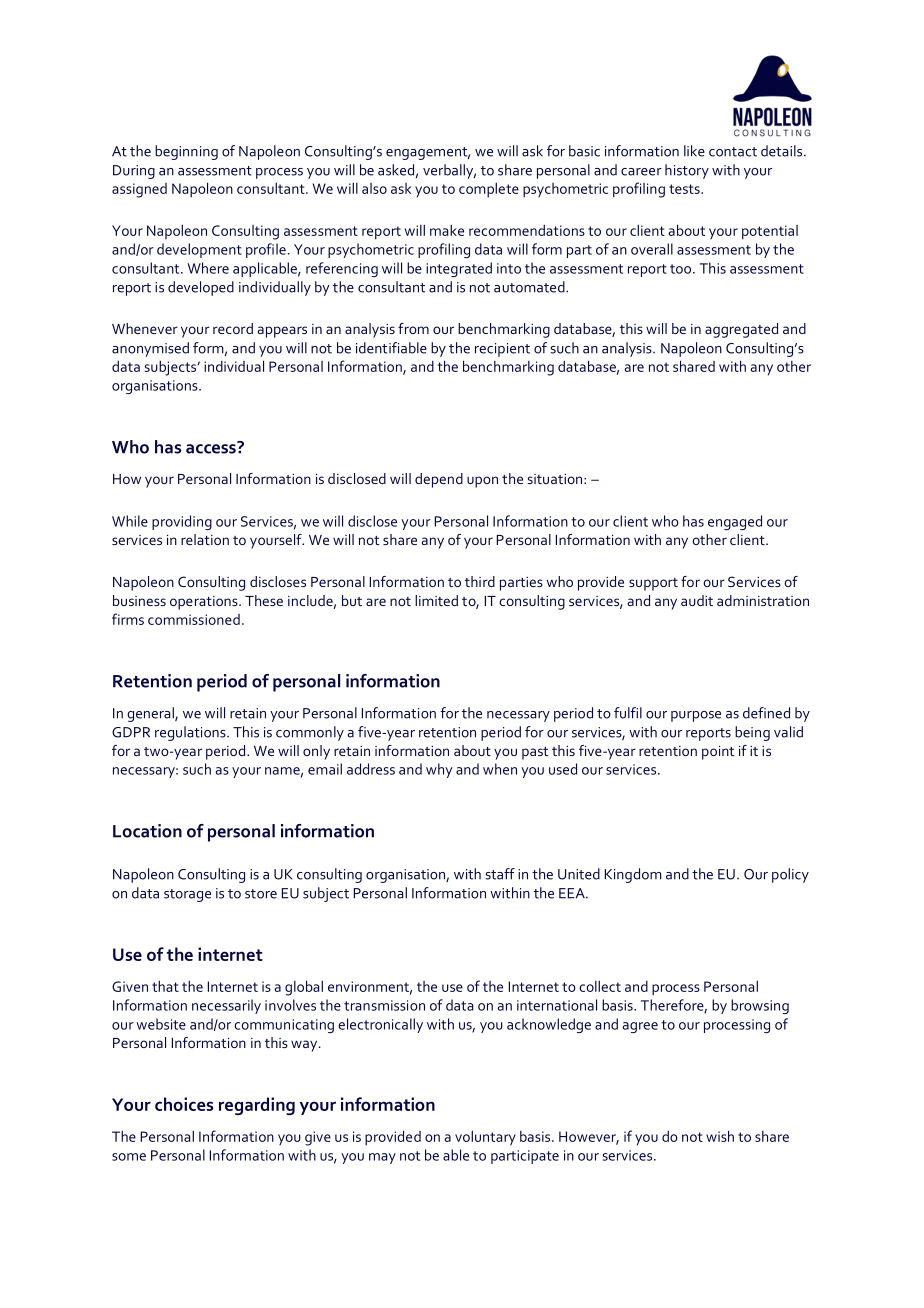  I want to click on choices, so click(184, 1104).
